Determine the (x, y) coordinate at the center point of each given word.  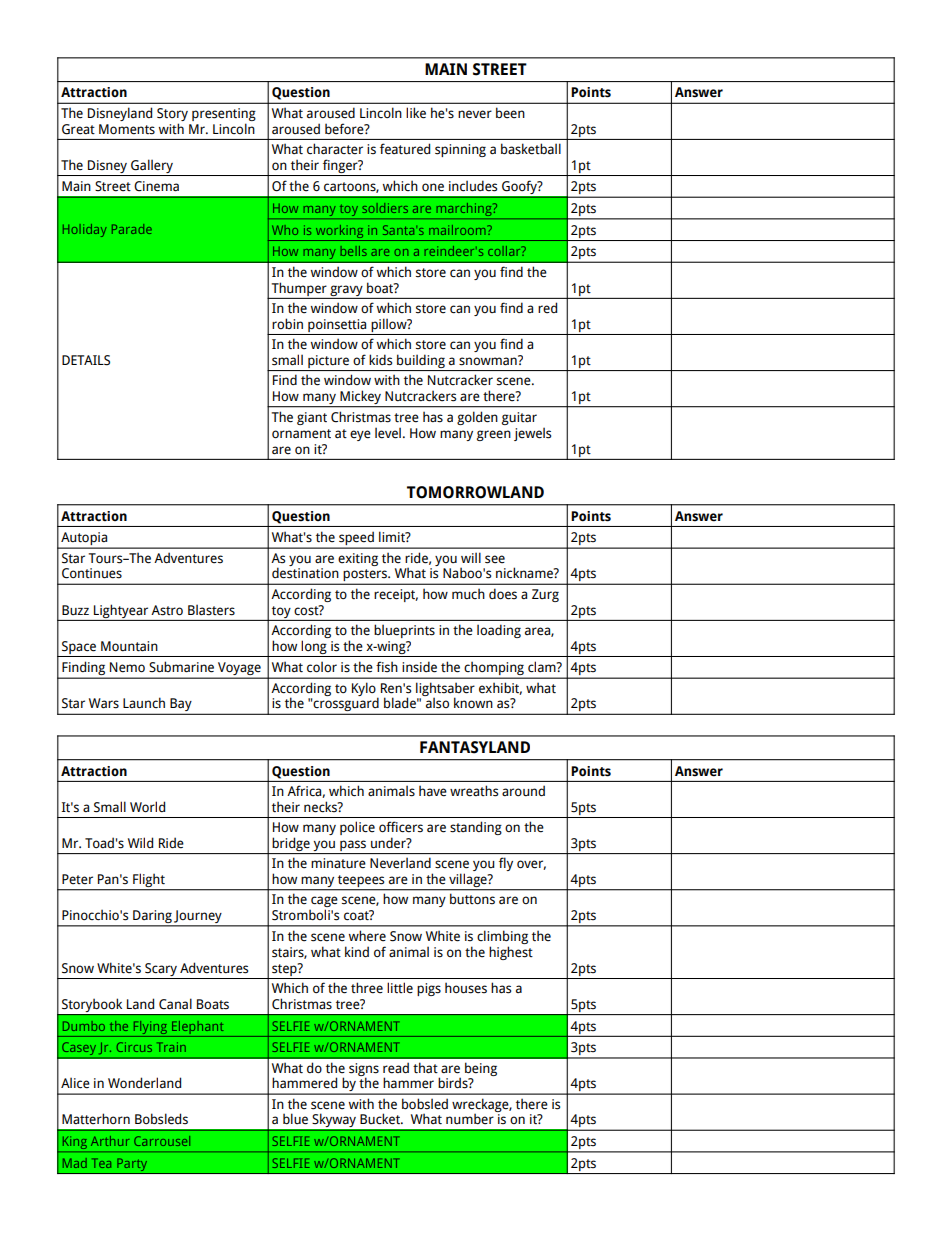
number (470, 1119)
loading (499, 631)
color (322, 667)
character (335, 149)
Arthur (110, 1141)
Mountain (129, 646)
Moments (127, 129)
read (396, 1068)
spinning (460, 150)
